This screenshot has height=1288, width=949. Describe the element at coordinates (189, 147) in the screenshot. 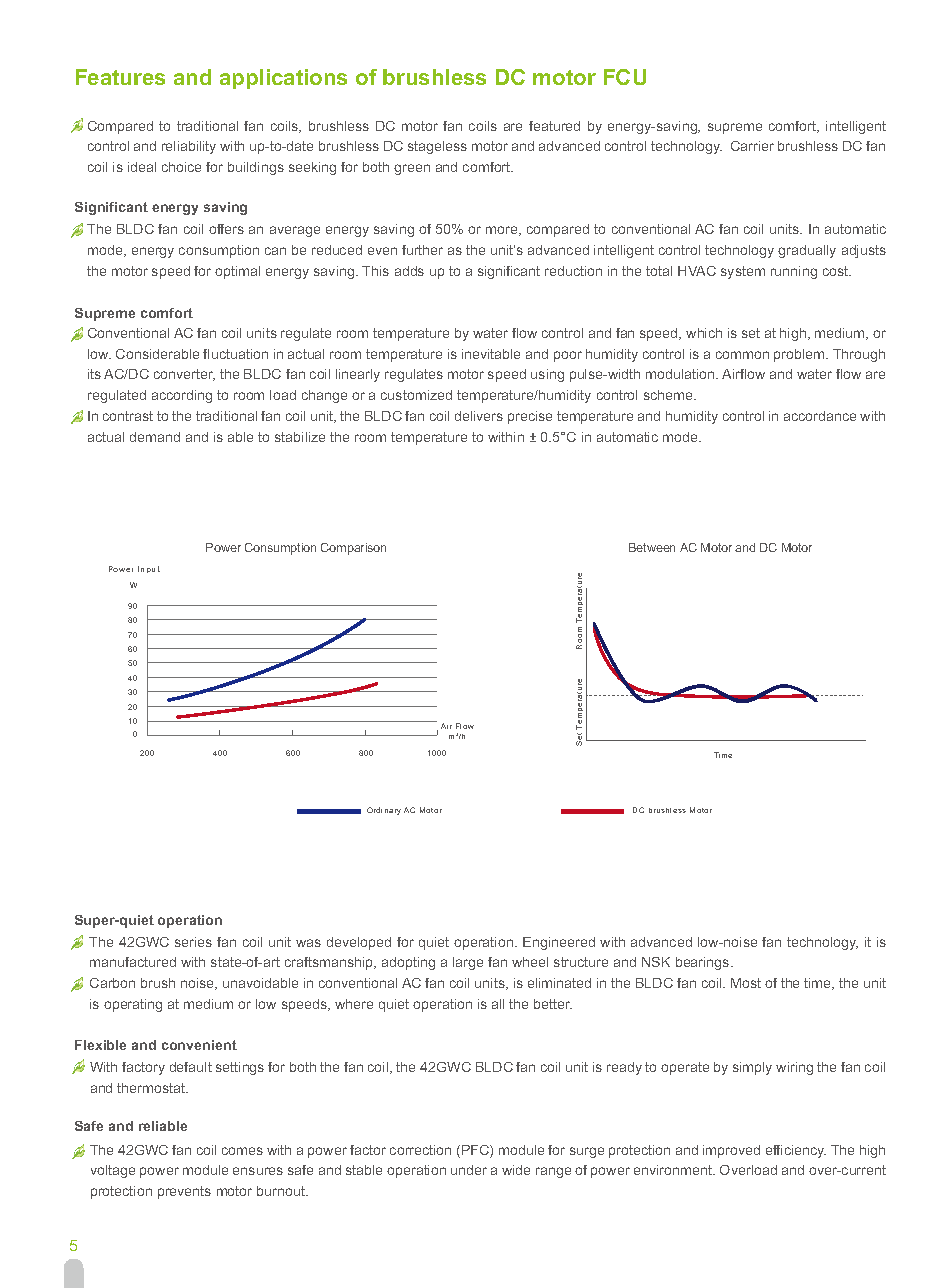

I see `reliability` at that location.
